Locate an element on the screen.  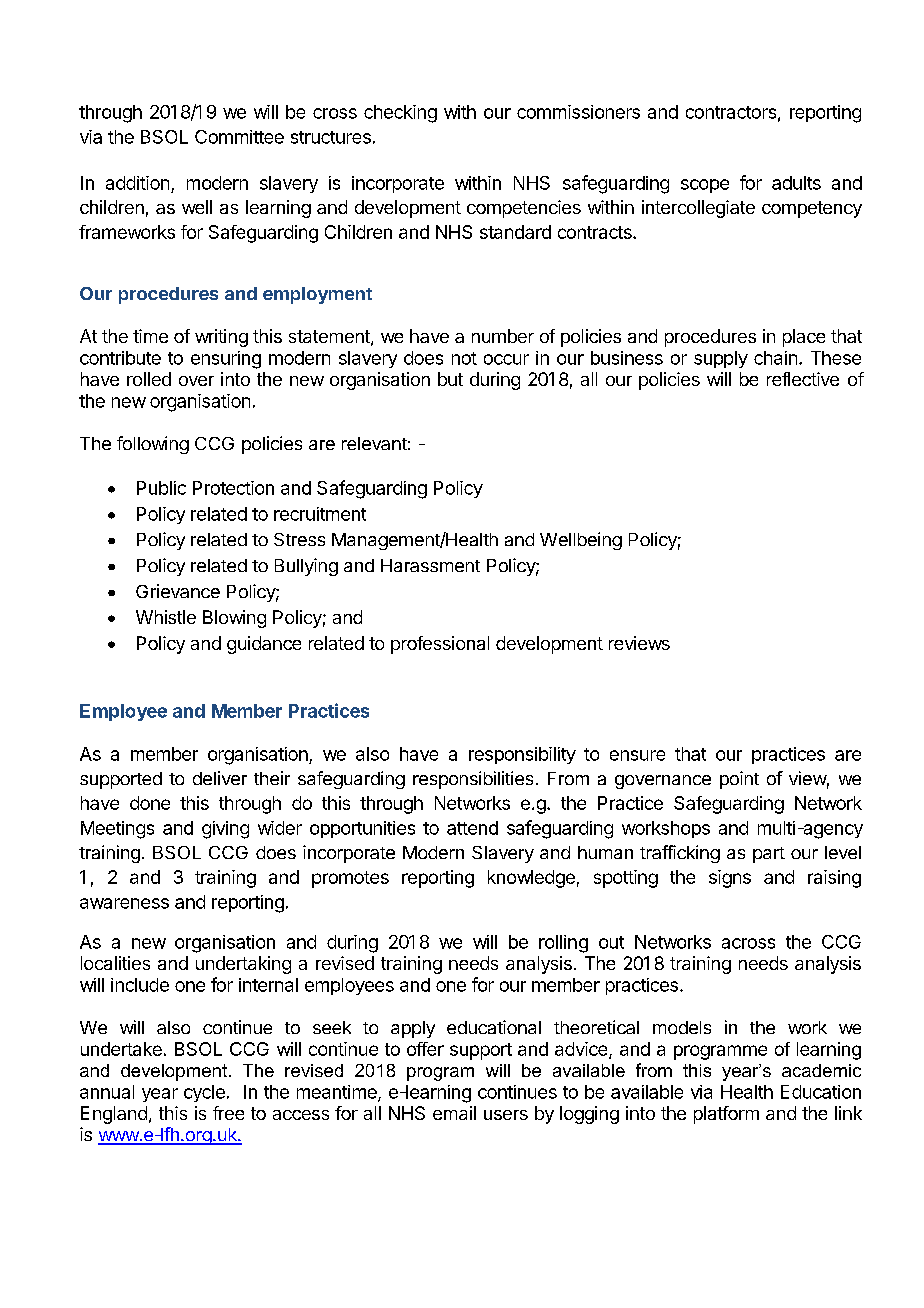
Harassment is located at coordinates (430, 565).
